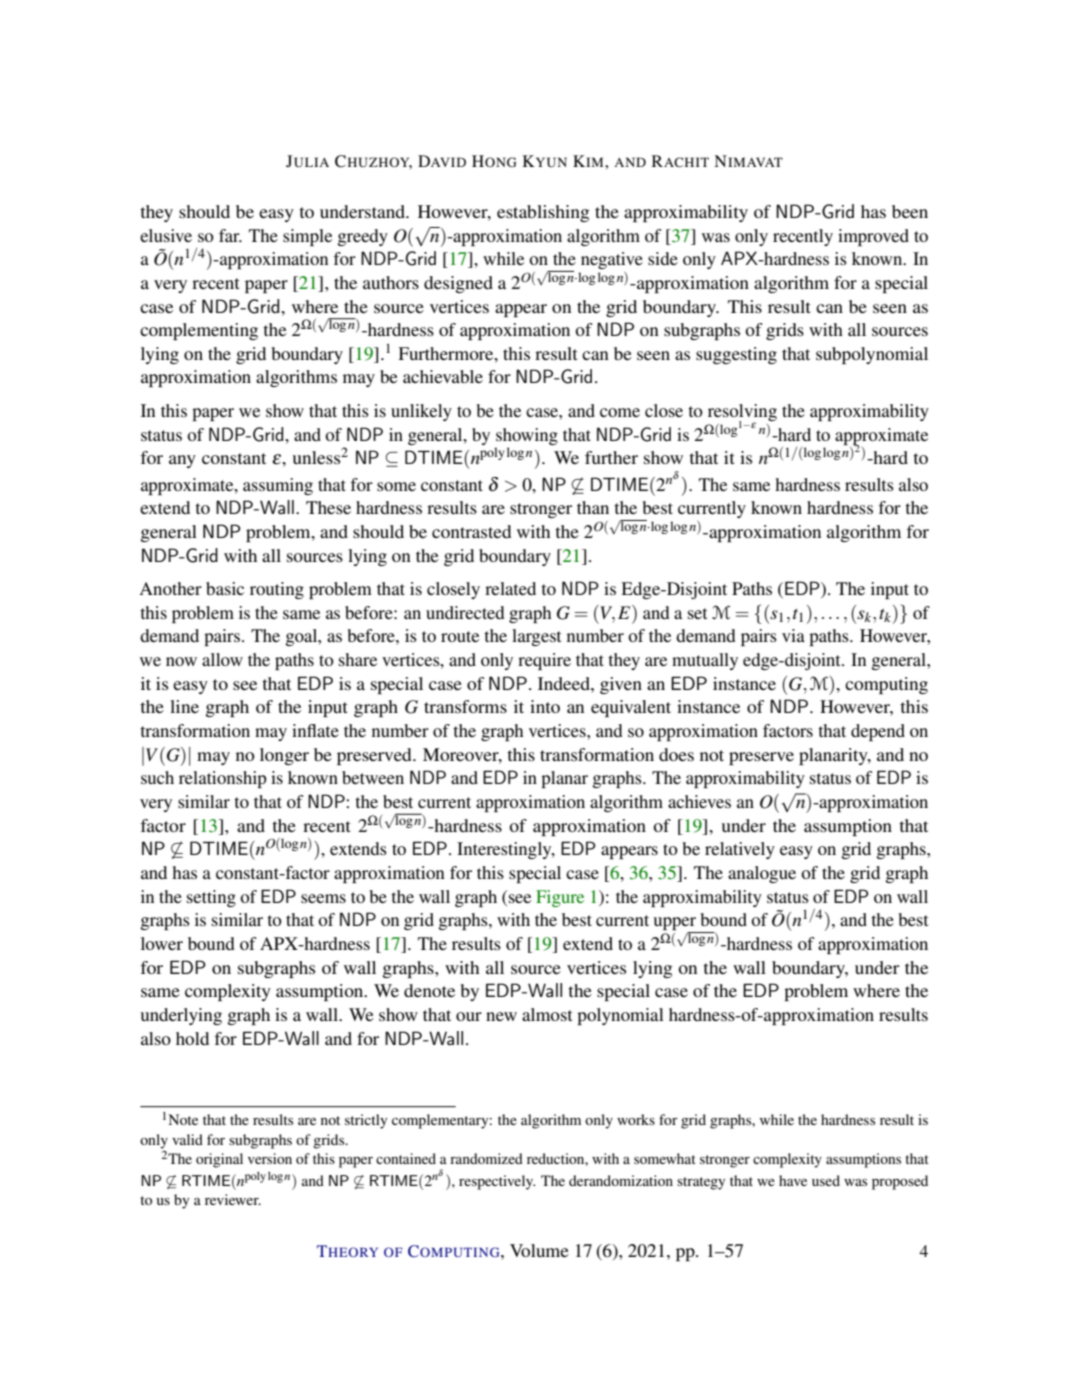 The height and width of the screenshot is (1383, 1069). What do you see at coordinates (560, 898) in the screenshot?
I see `Figure` at bounding box center [560, 898].
